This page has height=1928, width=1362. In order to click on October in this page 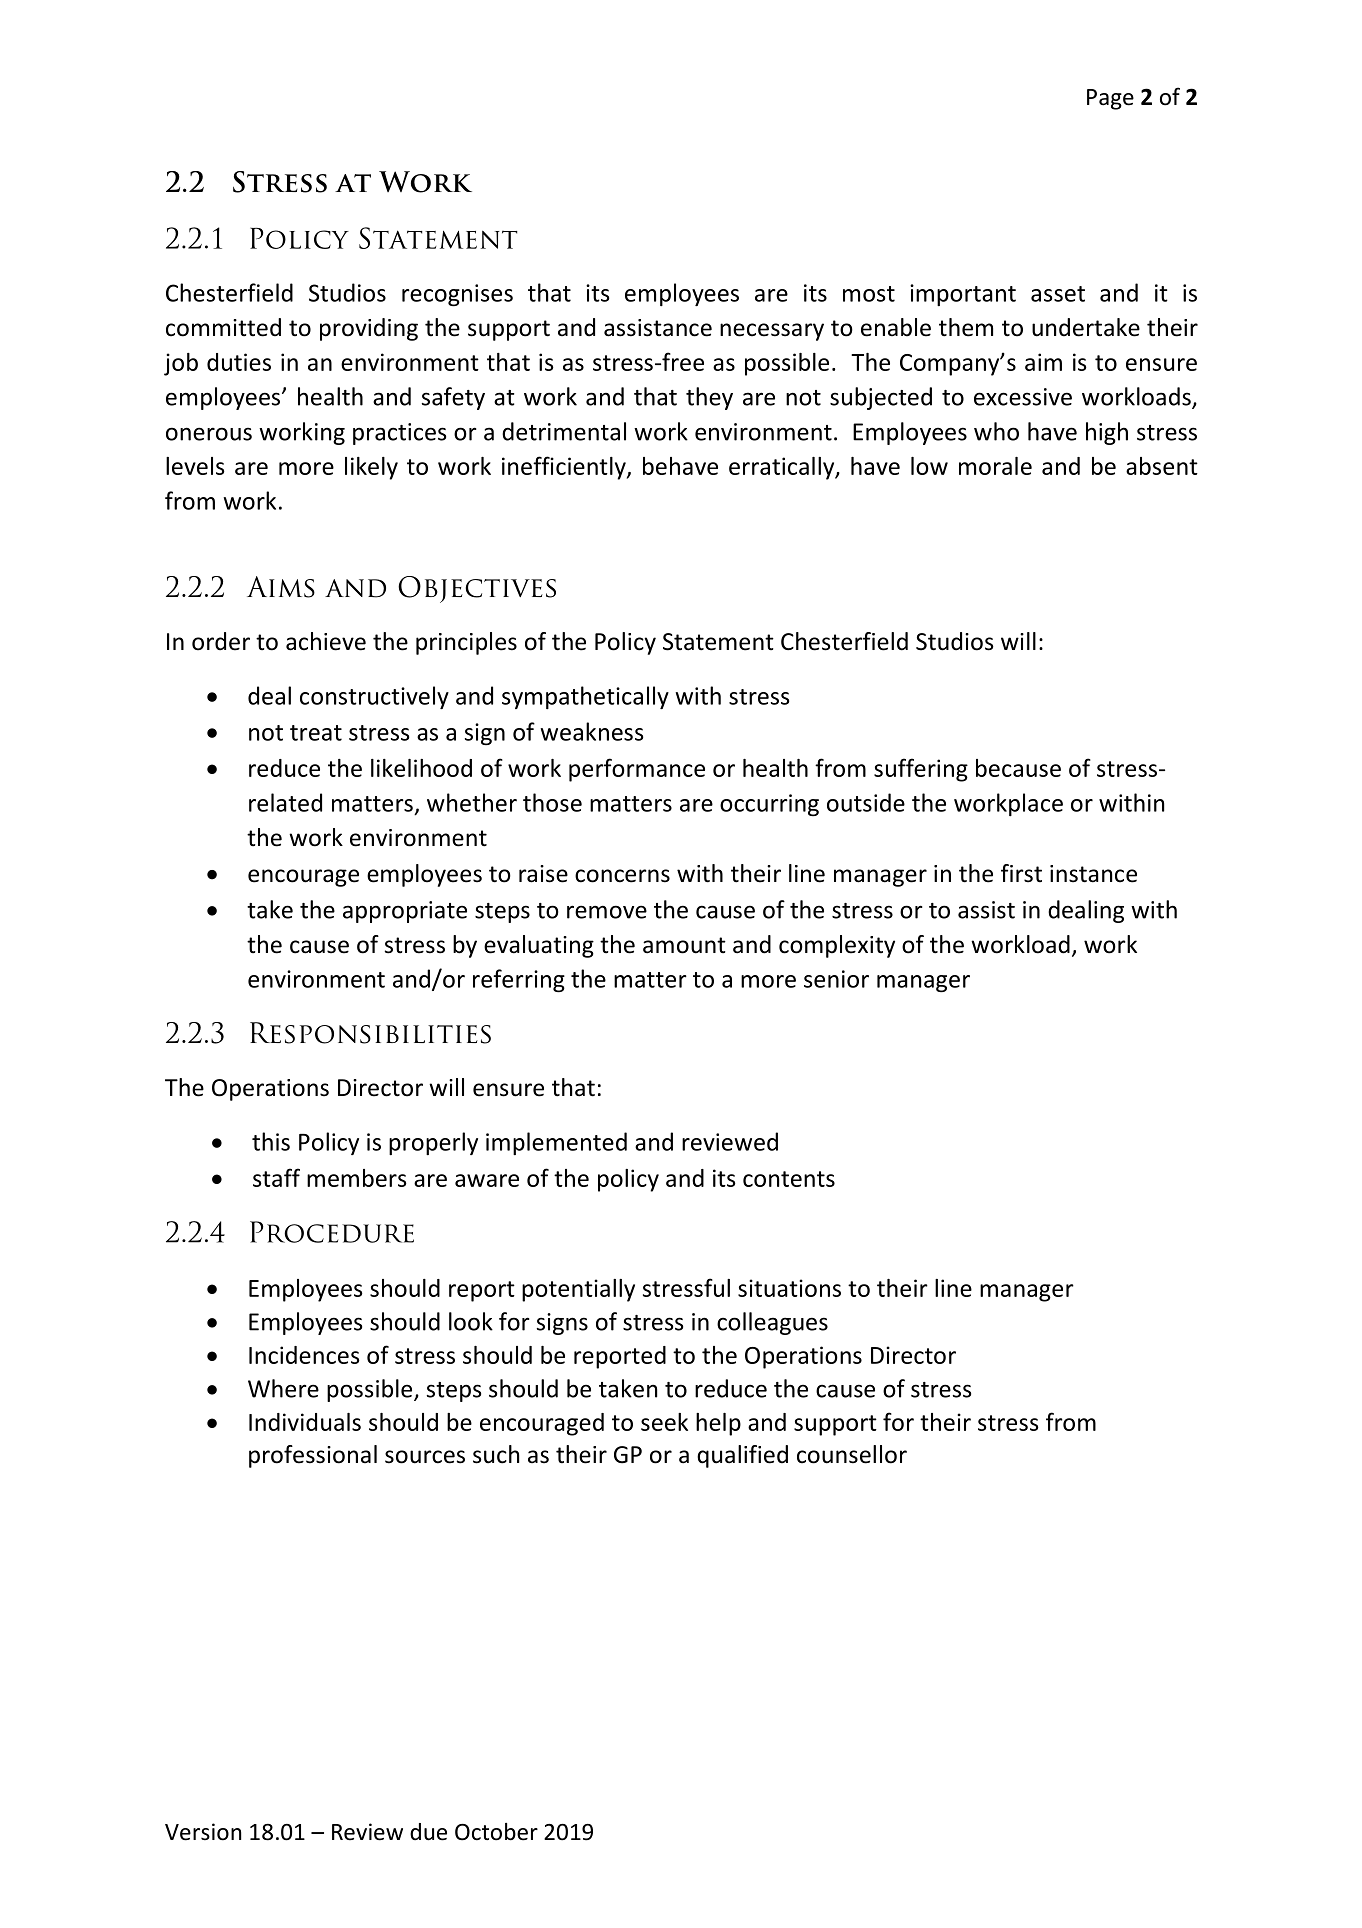, I will do `click(496, 1832)`.
